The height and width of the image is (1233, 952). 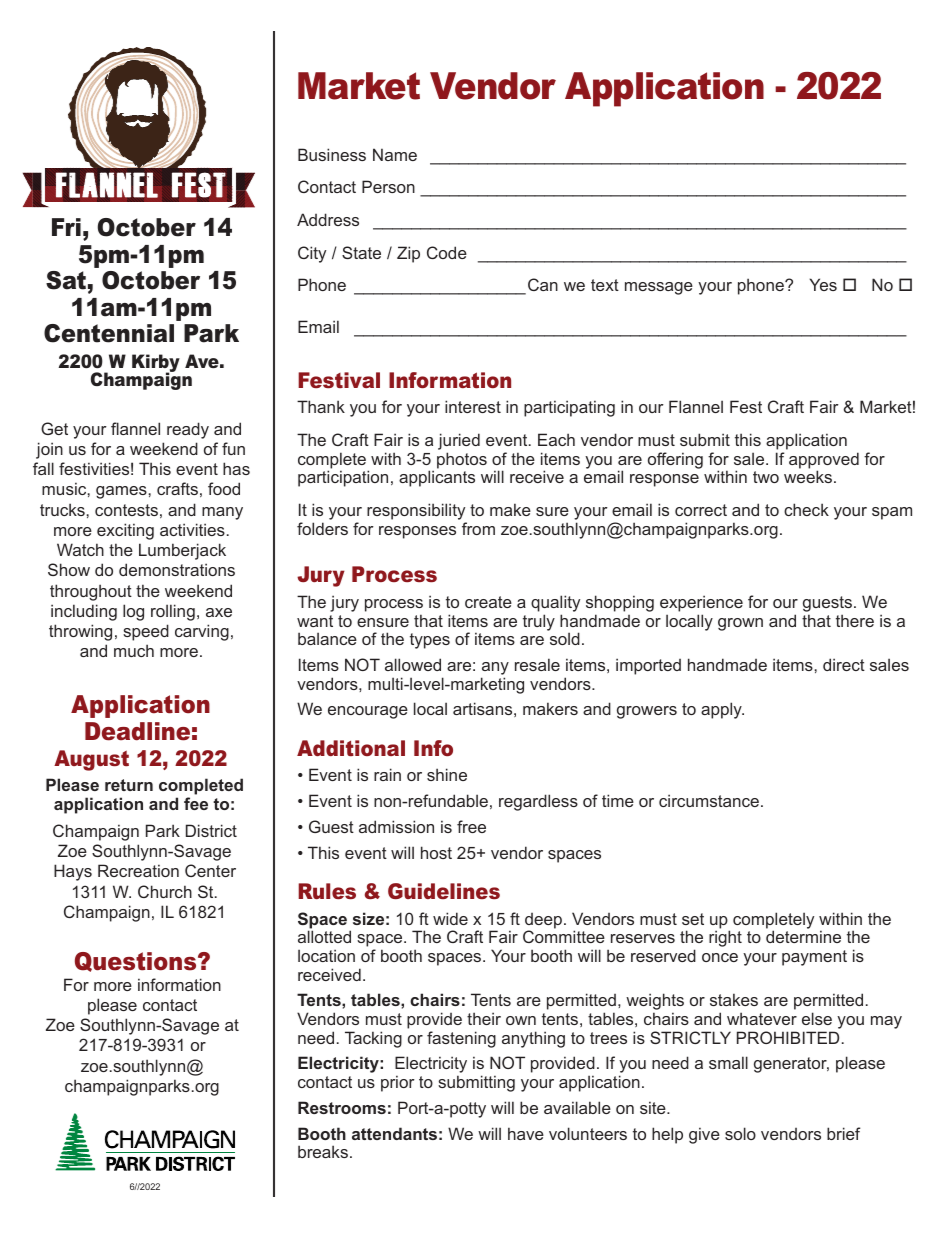 What do you see at coordinates (134, 650) in the image?
I see `much` at bounding box center [134, 650].
